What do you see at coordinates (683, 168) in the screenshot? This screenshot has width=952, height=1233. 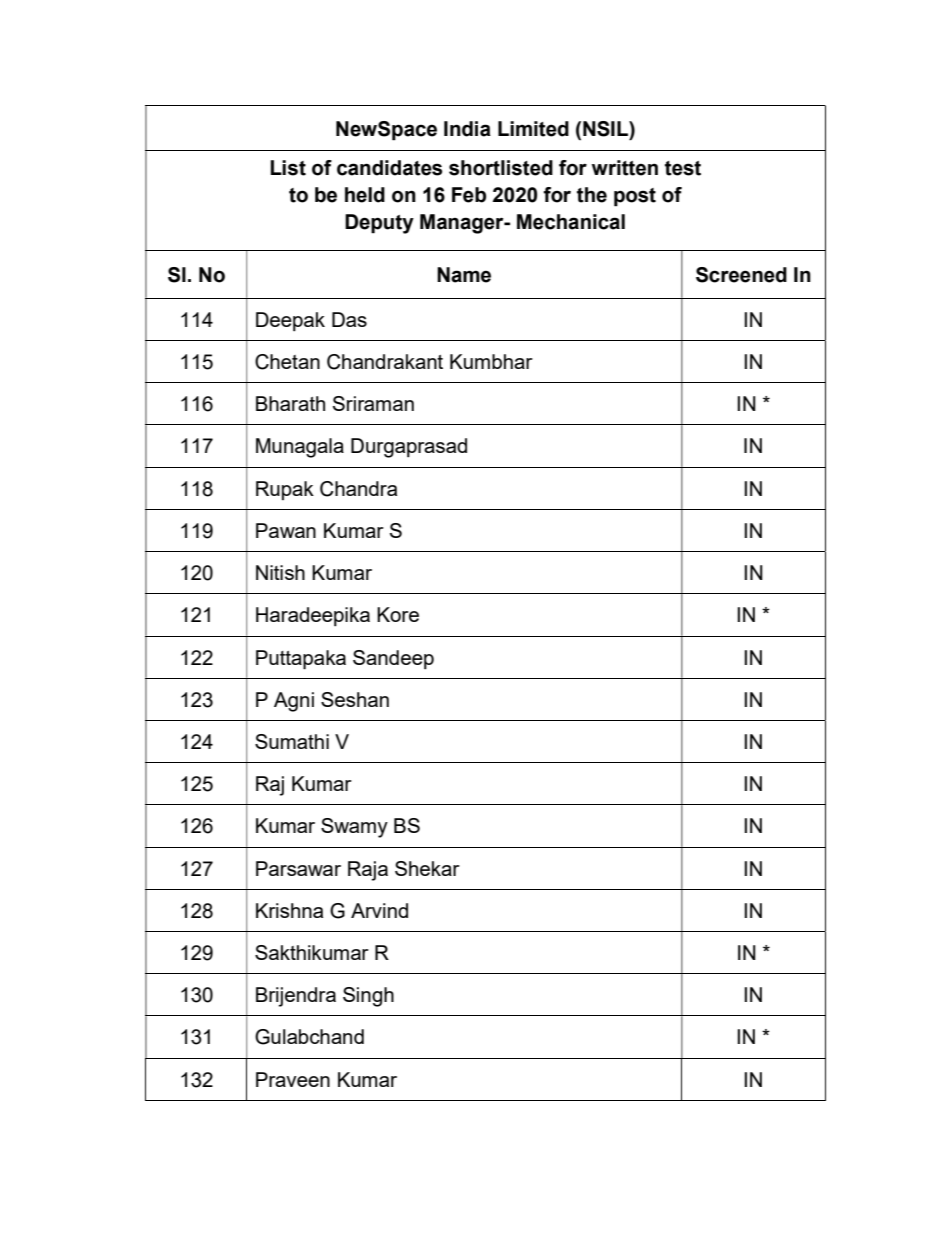 I see `test` at bounding box center [683, 168].
